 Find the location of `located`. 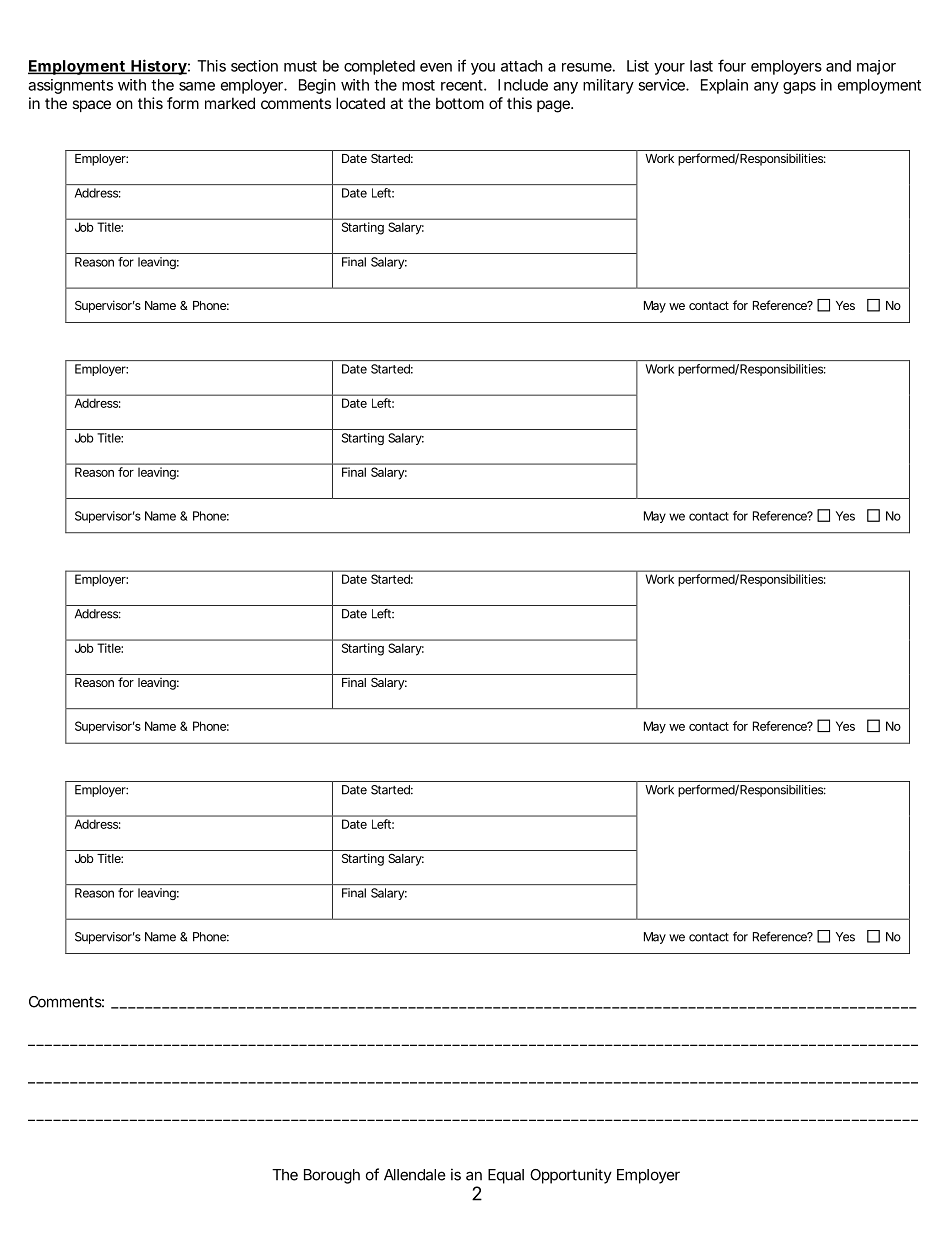

located is located at coordinates (360, 103).
